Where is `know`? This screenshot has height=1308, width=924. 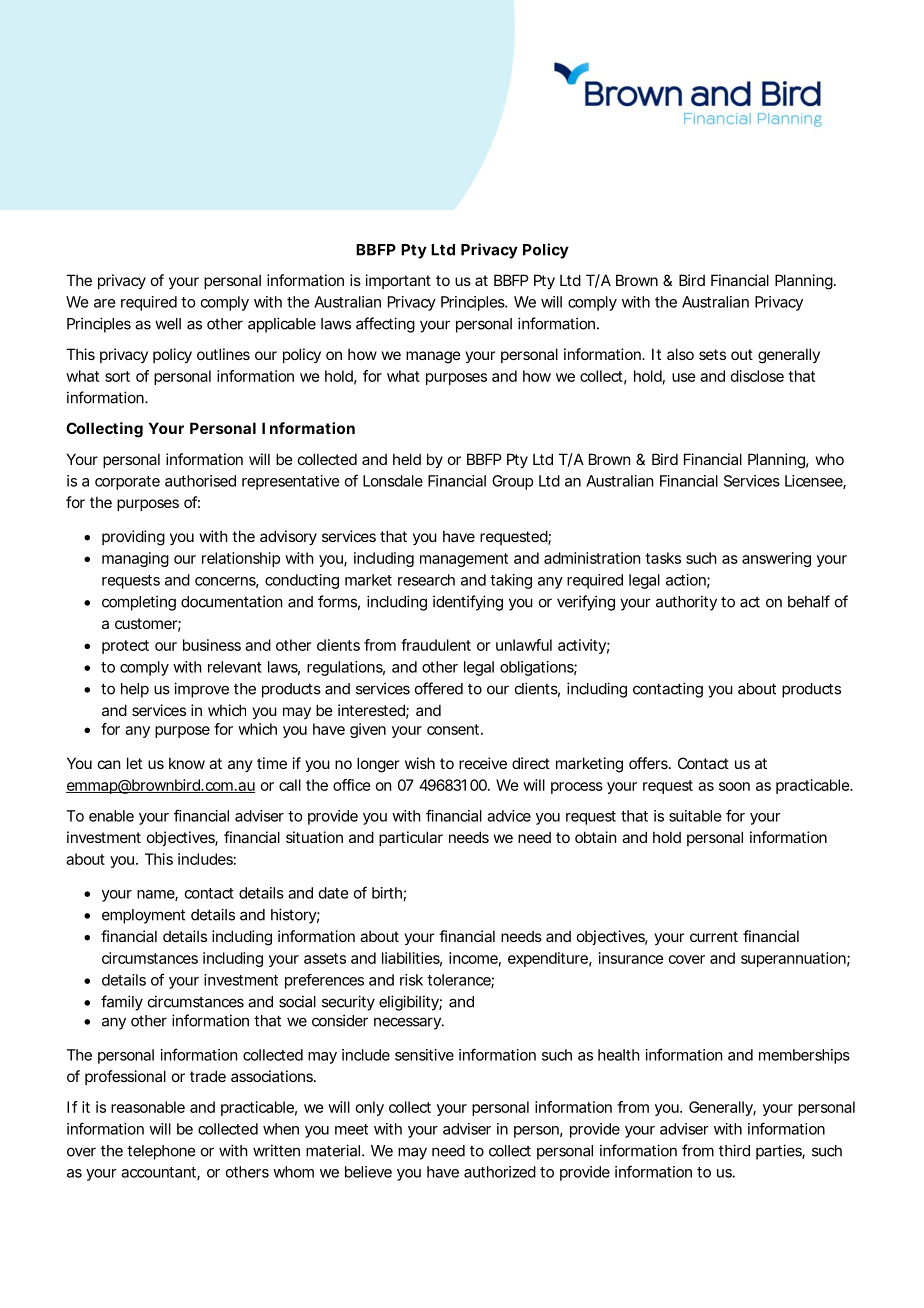
know is located at coordinates (187, 763).
